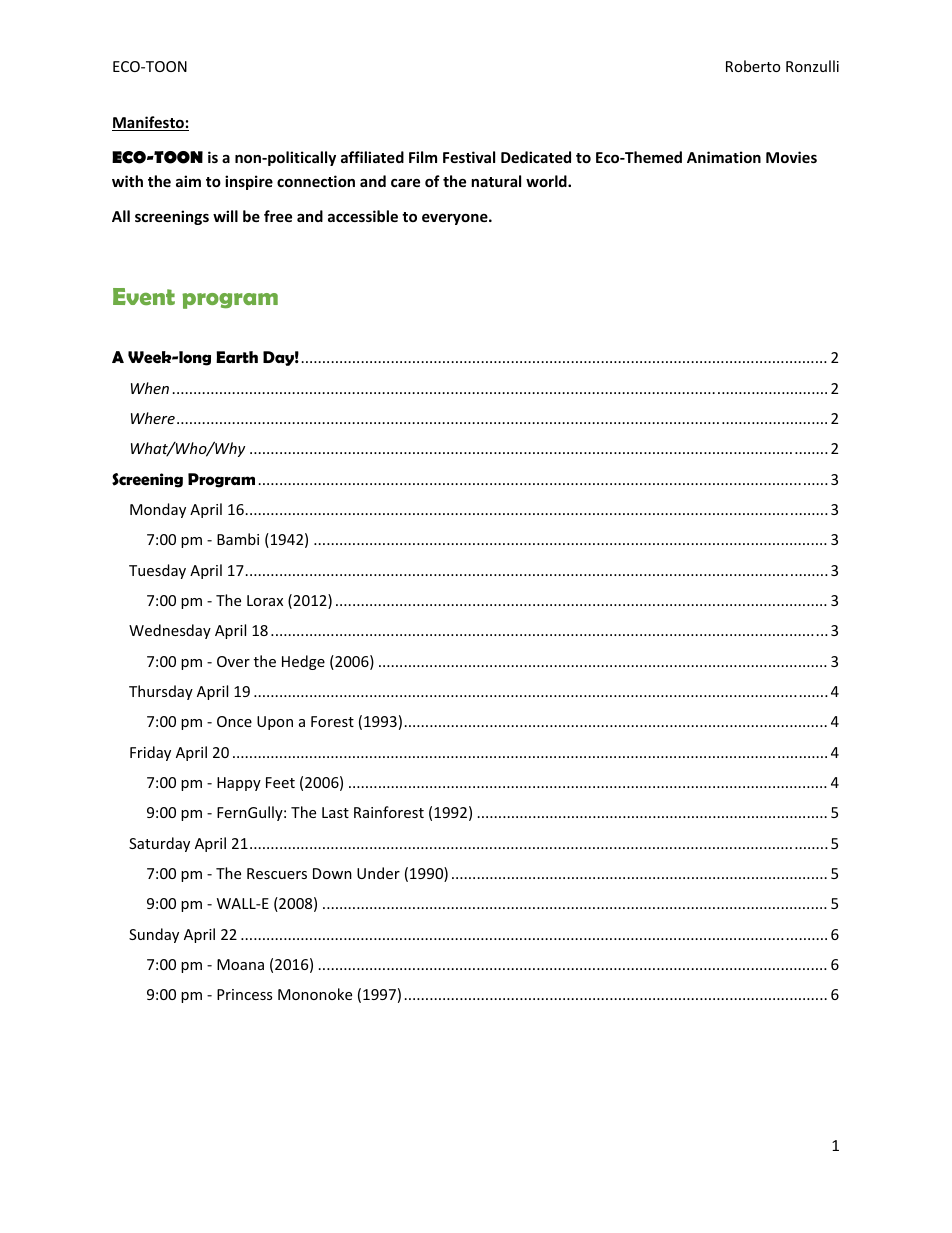 This image has width=952, height=1233. Describe the element at coordinates (363, 216) in the image. I see `accessible` at that location.
